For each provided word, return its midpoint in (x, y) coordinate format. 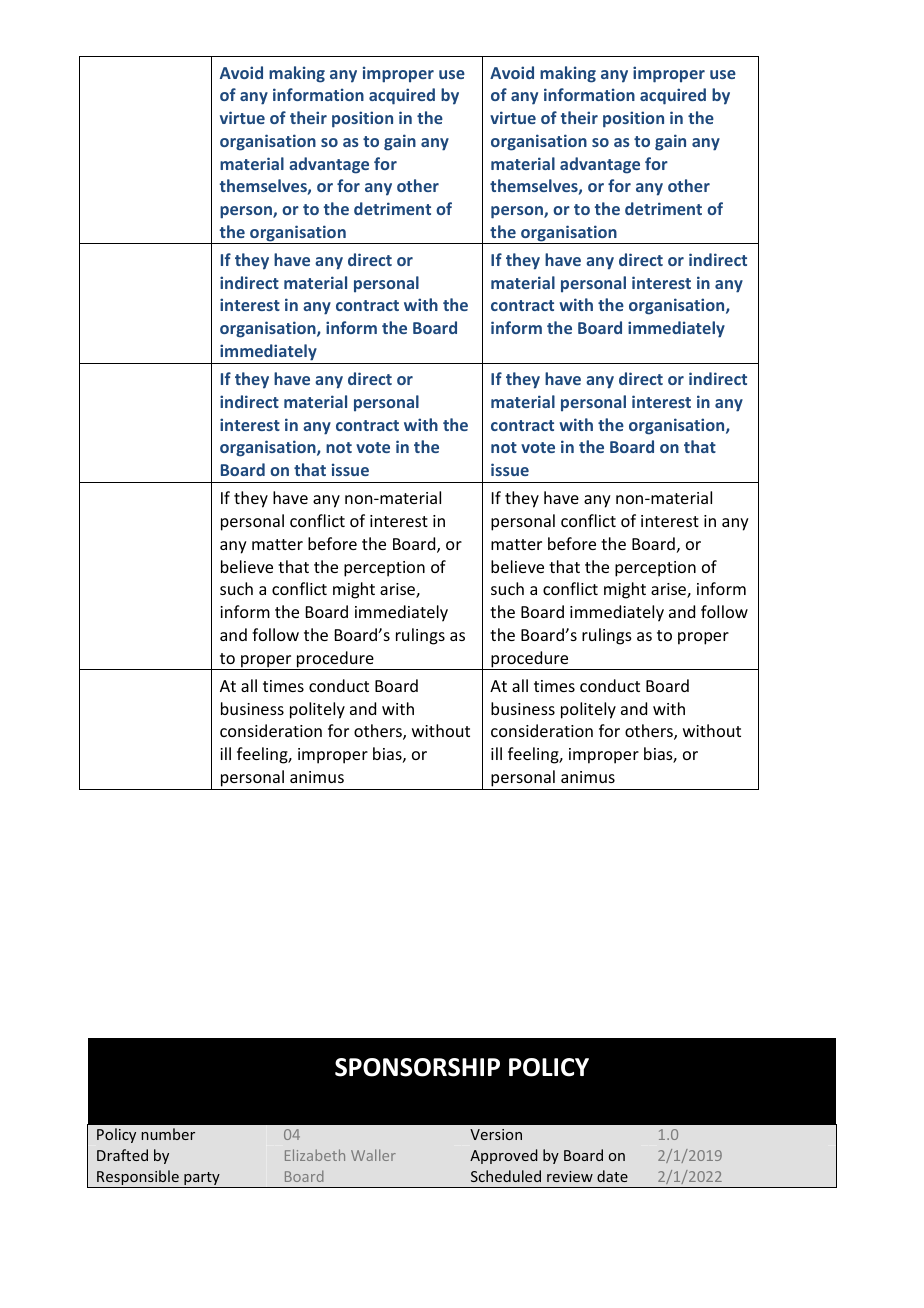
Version (496, 1134)
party (202, 1180)
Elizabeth (315, 1155)
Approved (504, 1156)
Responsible (138, 1179)
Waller (373, 1155)
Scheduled (506, 1176)
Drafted (122, 1155)
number (168, 1134)
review (570, 1176)
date (612, 1176)
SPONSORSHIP (417, 1067)
